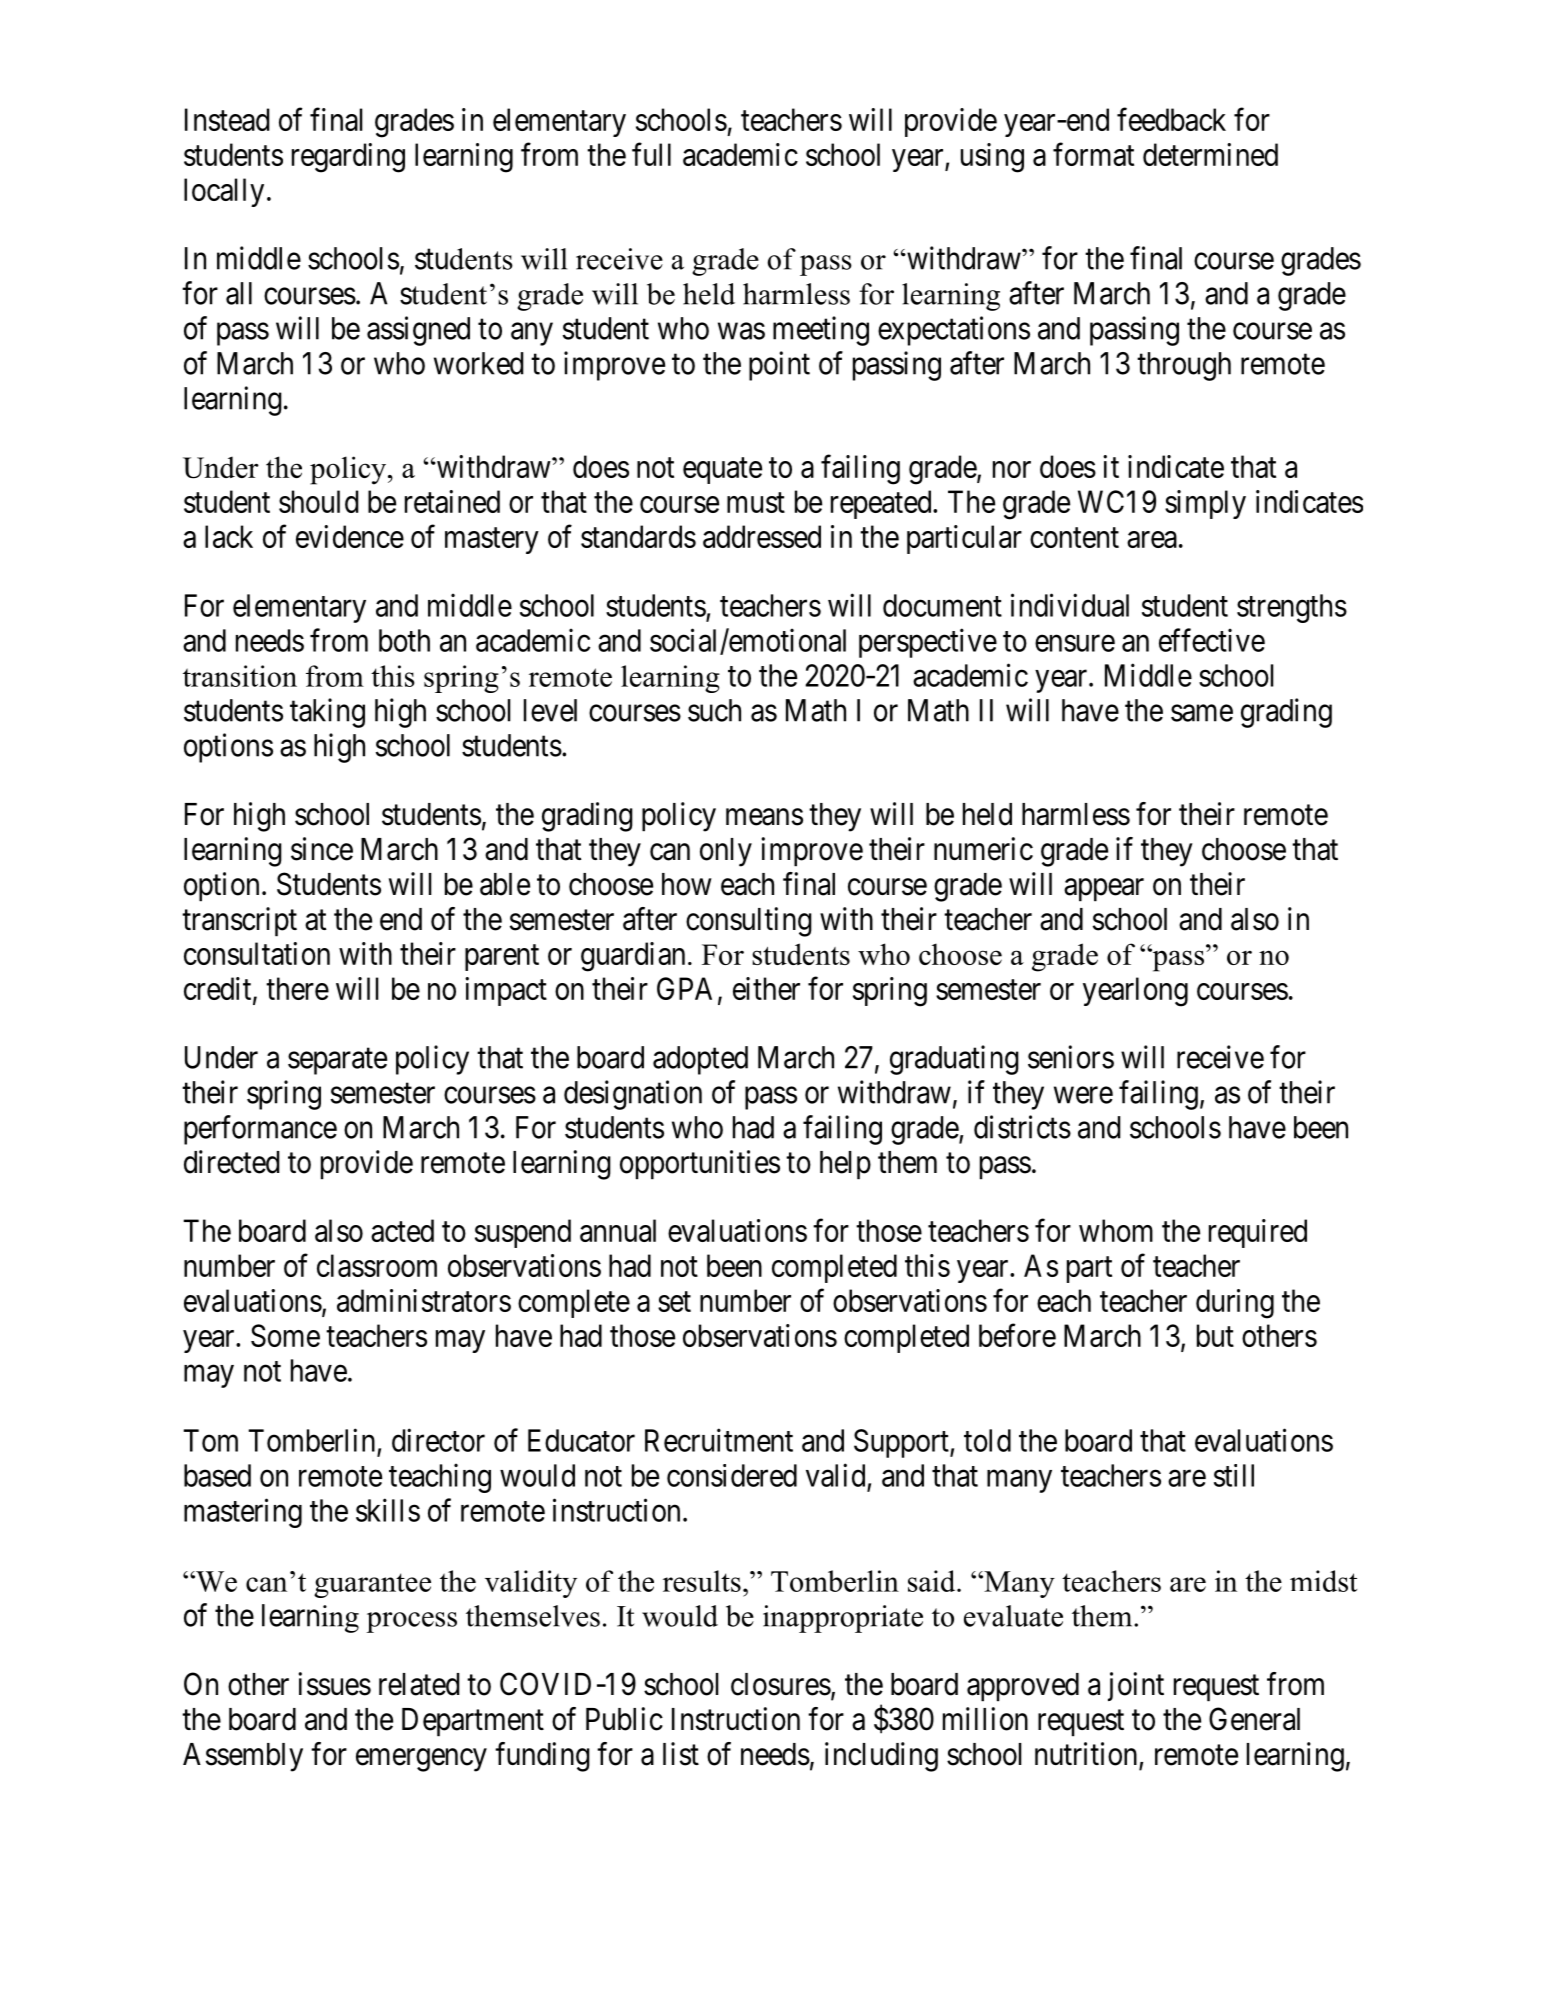 The width and height of the screenshot is (1550, 2006). Describe the element at coordinates (1258, 1233) in the screenshot. I see `required` at that location.
